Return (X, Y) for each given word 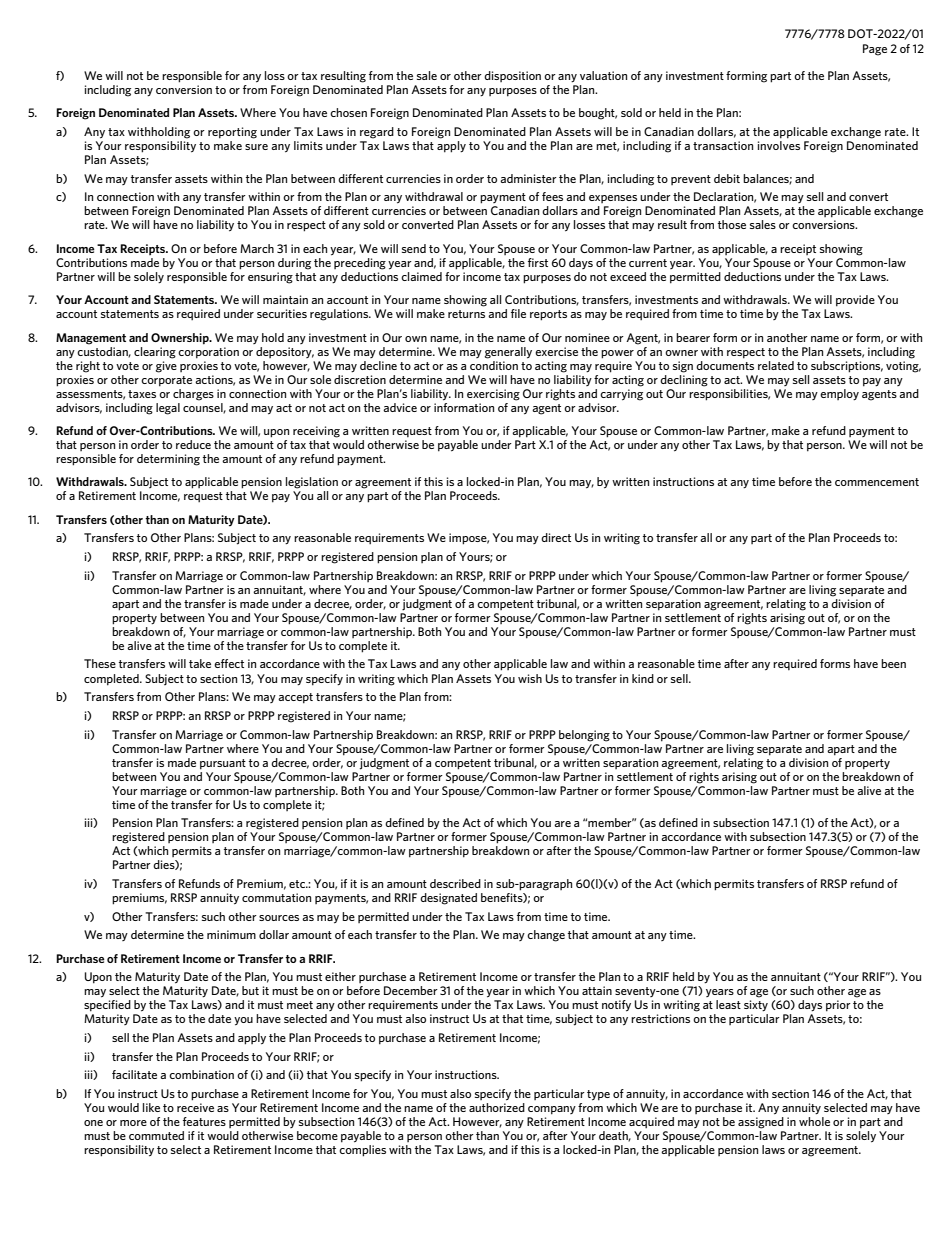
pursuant (223, 764)
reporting (232, 133)
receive (195, 1107)
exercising (493, 395)
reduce (193, 444)
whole (814, 1121)
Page (875, 50)
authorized (497, 1107)
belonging (584, 736)
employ (839, 394)
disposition (512, 76)
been (893, 663)
